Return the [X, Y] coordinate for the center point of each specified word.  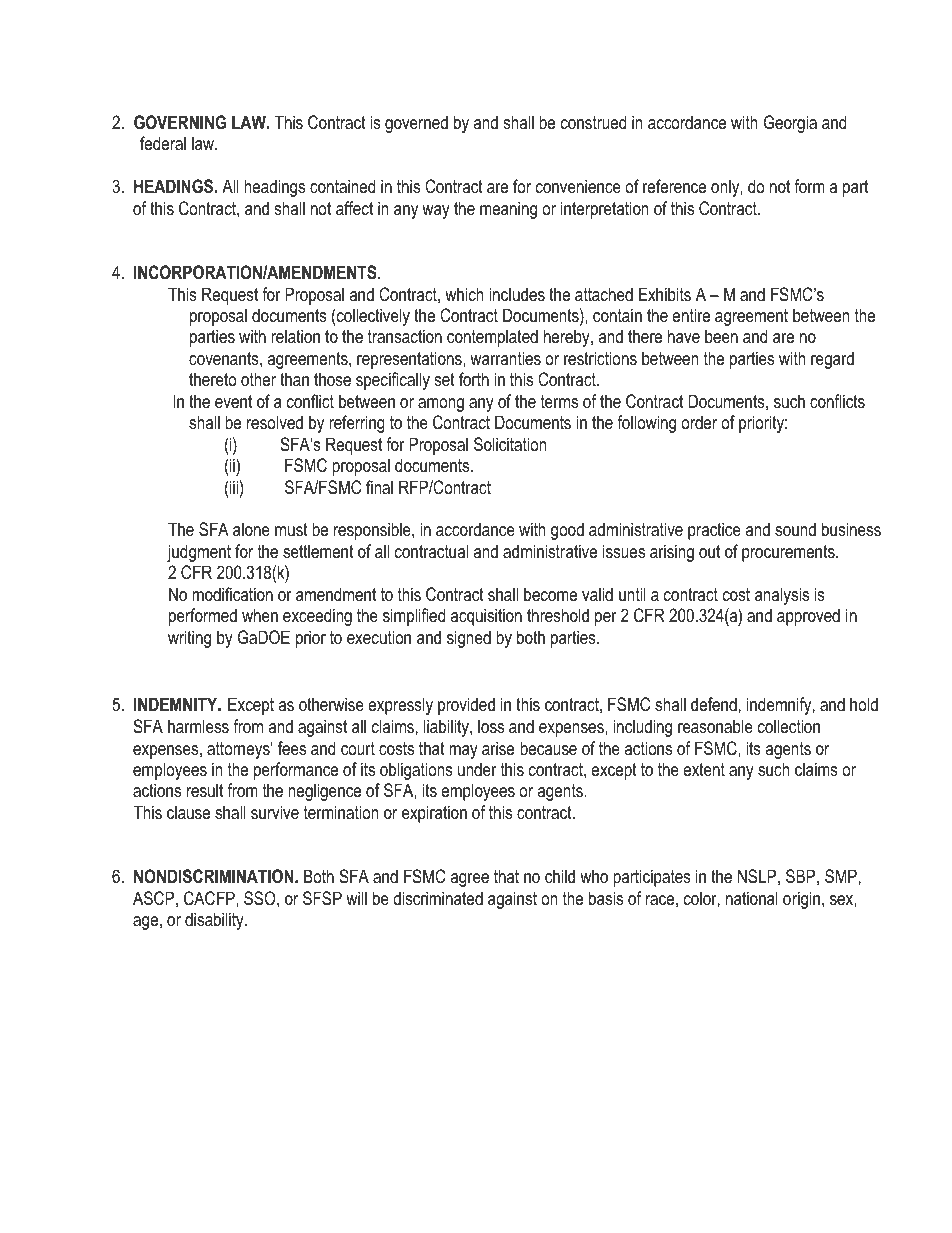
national [752, 898]
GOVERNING [180, 122]
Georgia [790, 124]
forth [474, 379]
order [699, 422]
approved [808, 617]
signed [469, 639]
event [233, 401]
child [560, 876]
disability [215, 921]
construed [593, 122]
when [260, 615]
